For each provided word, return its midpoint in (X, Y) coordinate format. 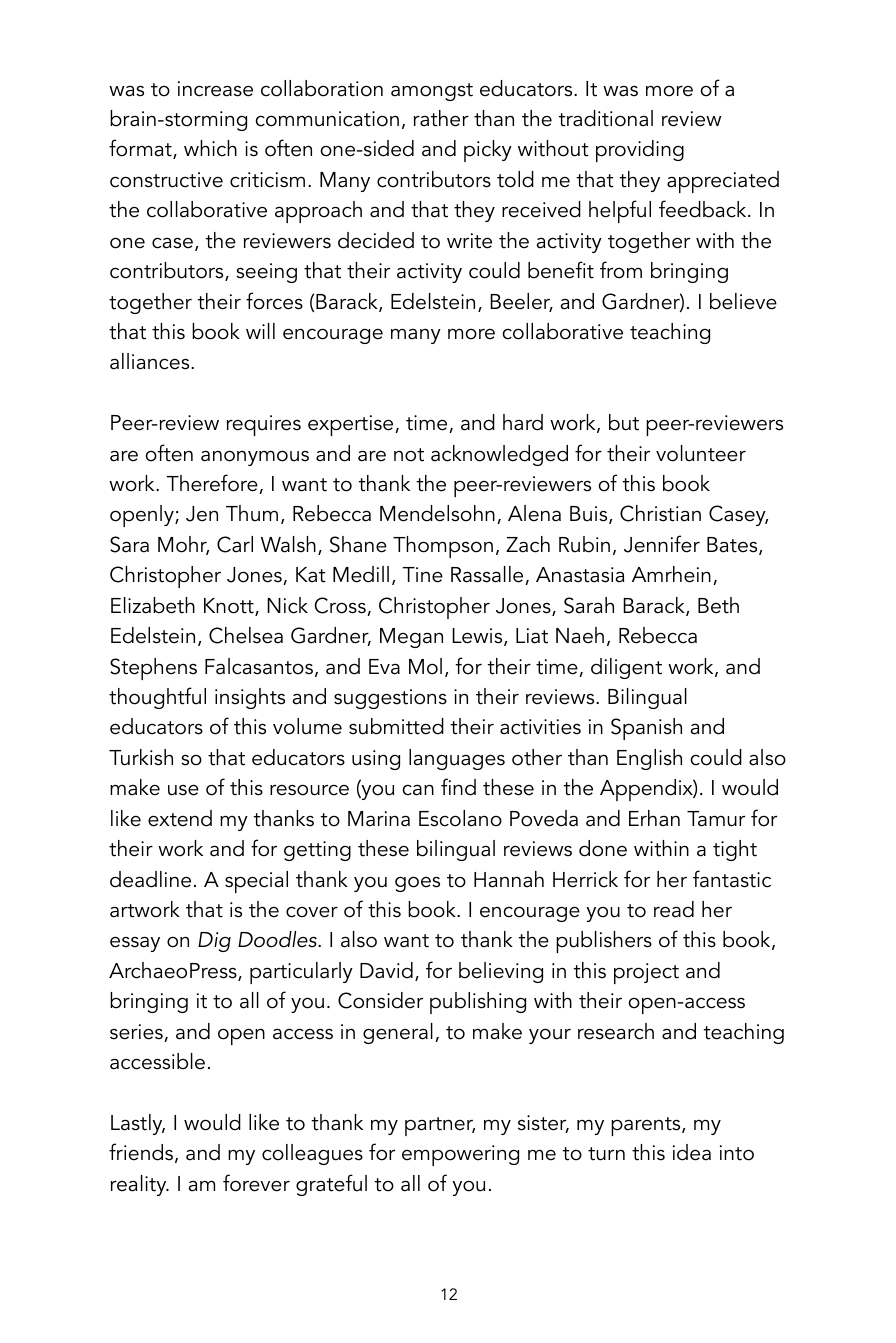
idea (692, 1152)
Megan (411, 638)
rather (441, 118)
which (210, 148)
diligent (626, 668)
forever (256, 1183)
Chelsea (246, 635)
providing (640, 151)
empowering (460, 1155)
